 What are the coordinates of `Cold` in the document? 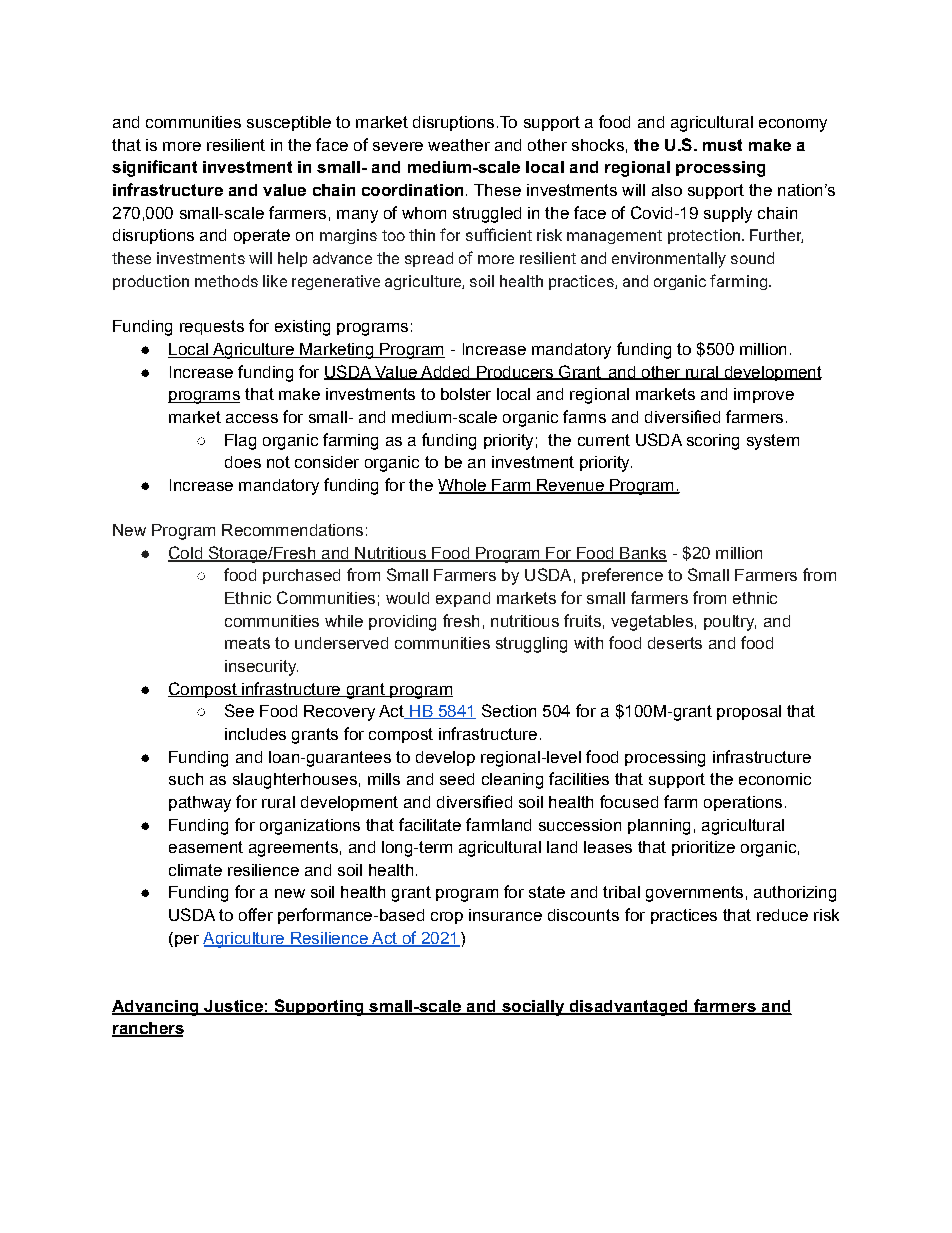 It's located at (186, 553).
